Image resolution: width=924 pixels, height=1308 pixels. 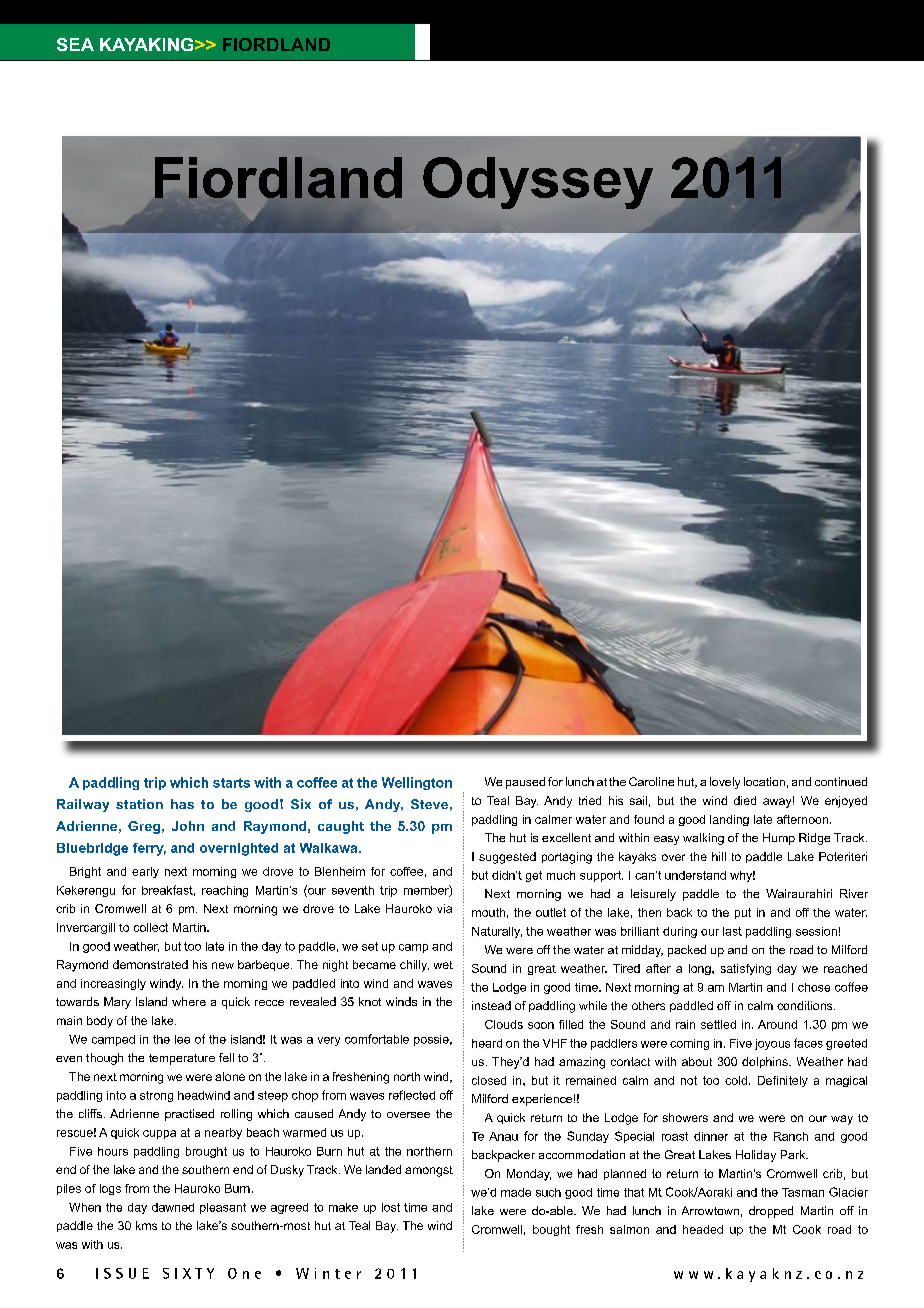 What do you see at coordinates (444, 908) in the image?
I see `via` at bounding box center [444, 908].
